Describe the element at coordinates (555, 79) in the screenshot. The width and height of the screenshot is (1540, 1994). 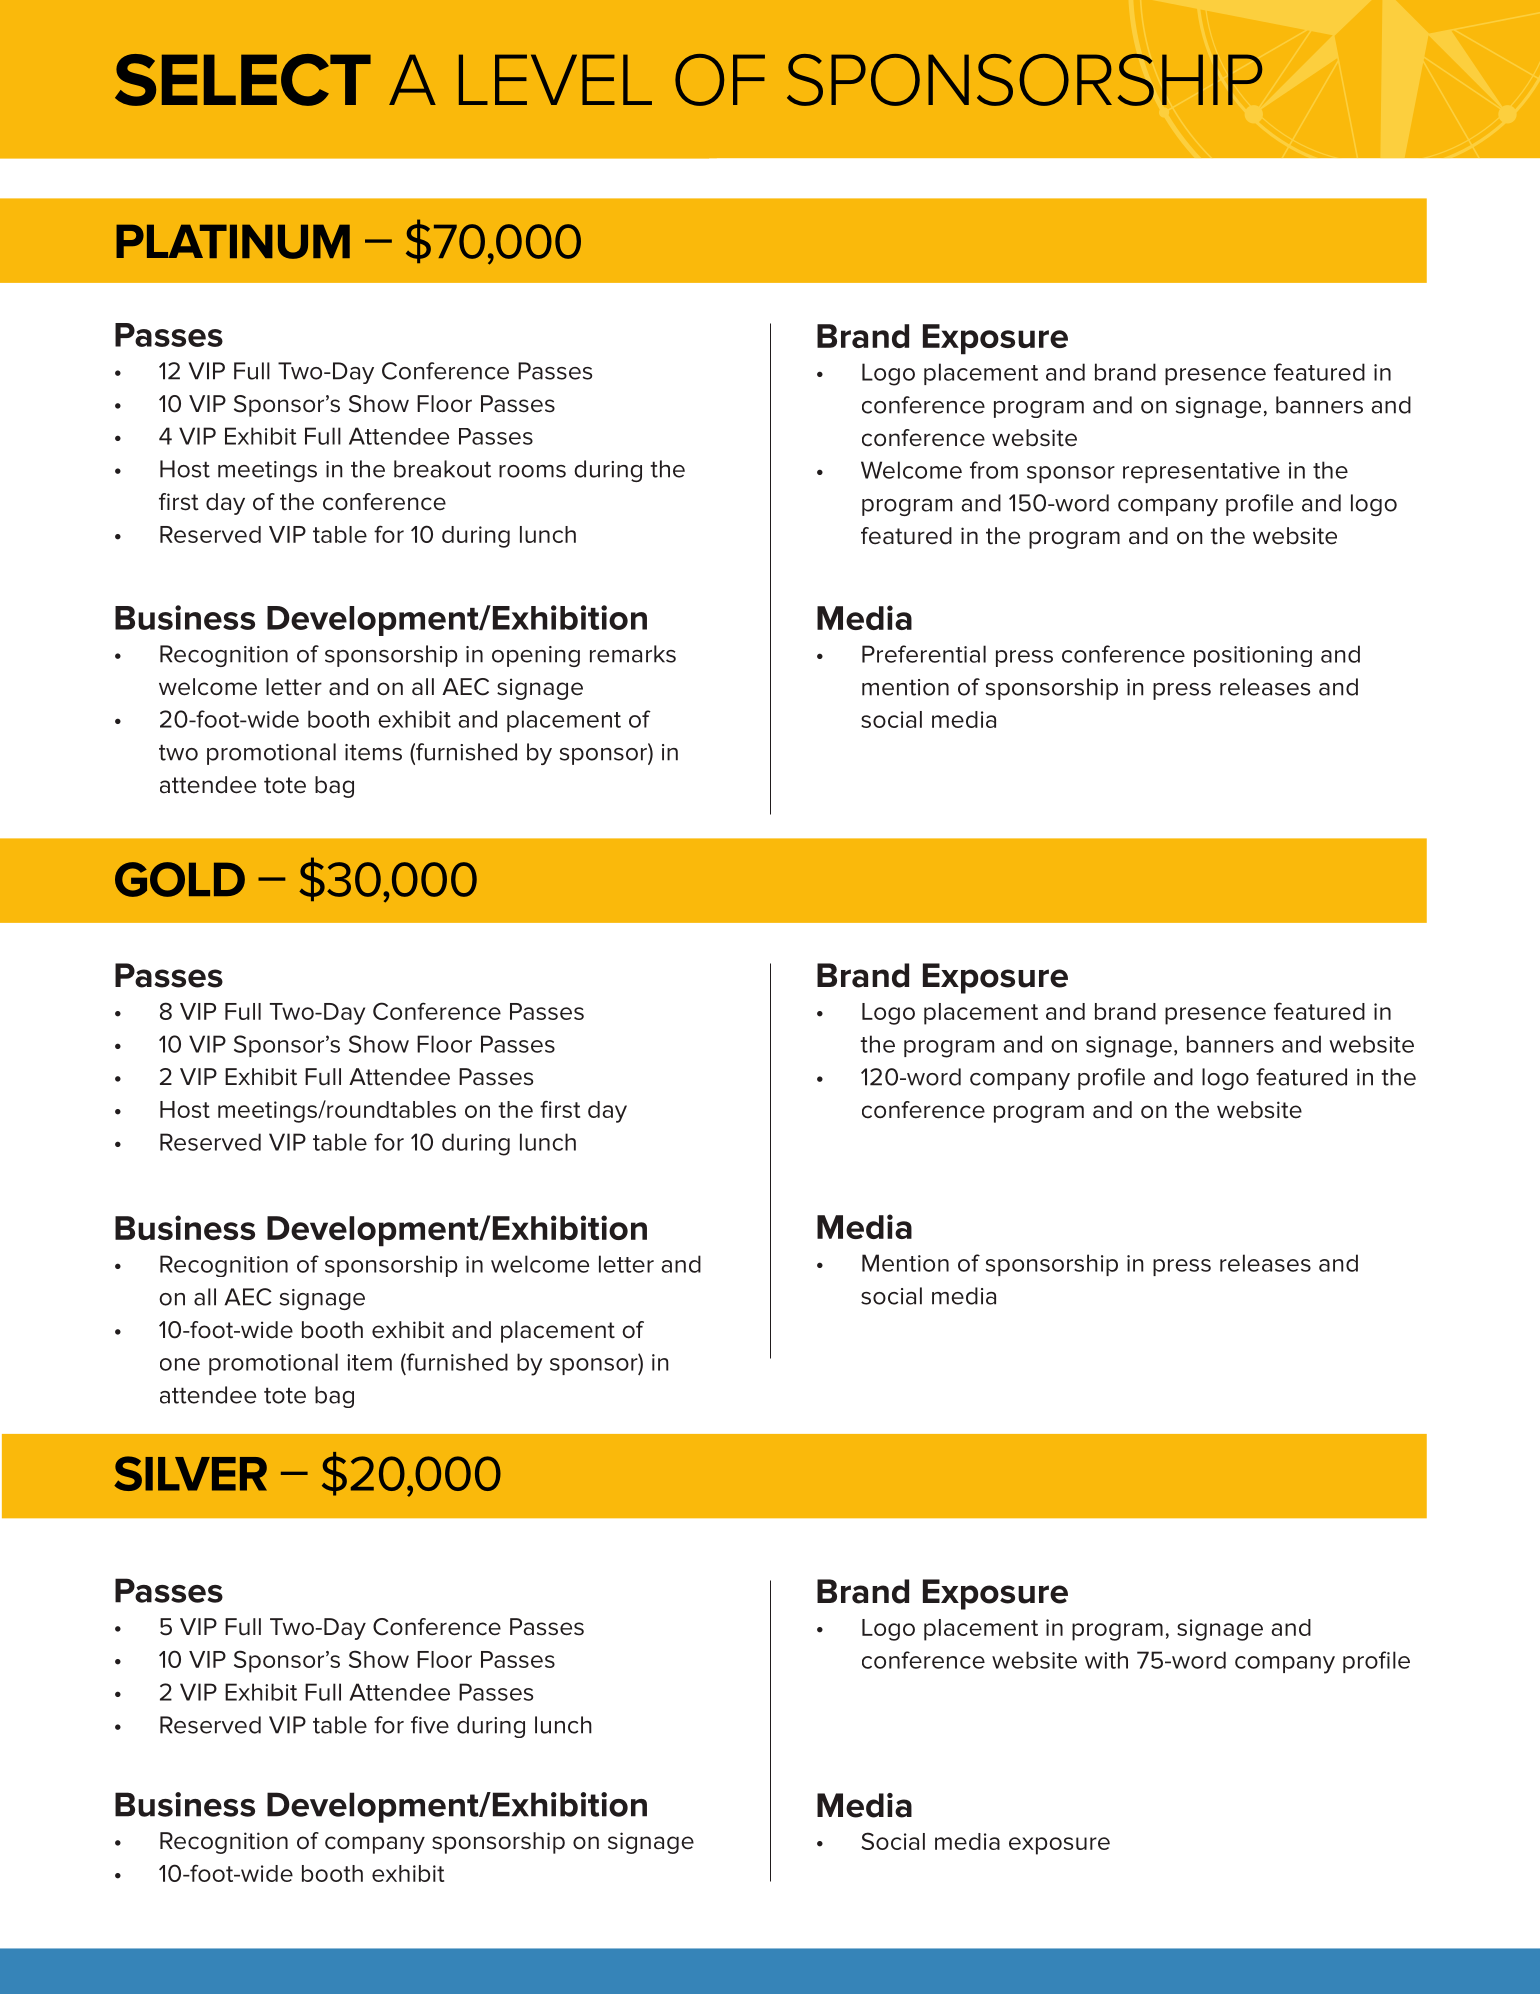
I see `LEVEL` at that location.
